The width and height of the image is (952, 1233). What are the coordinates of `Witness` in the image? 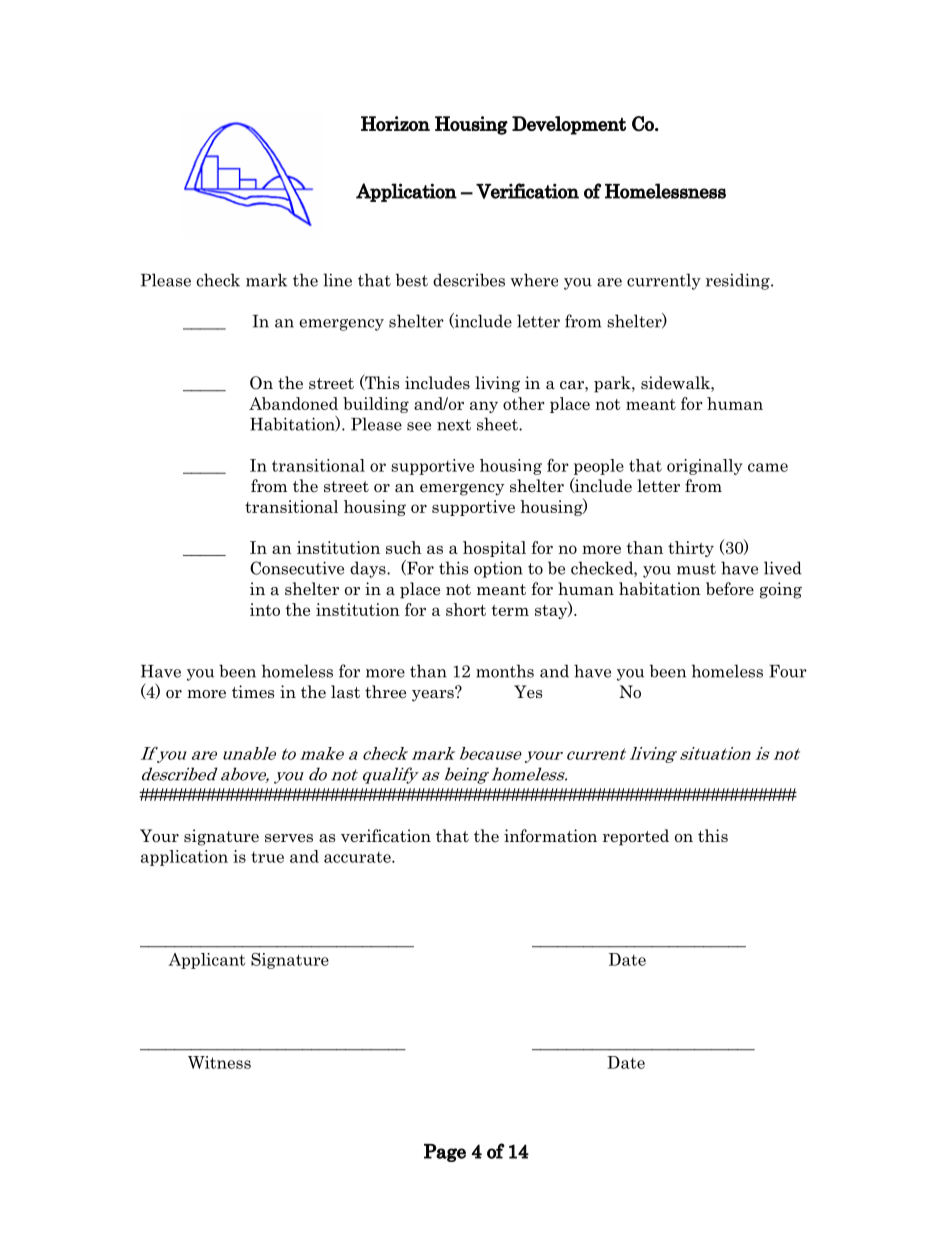 It's located at (219, 1062).
